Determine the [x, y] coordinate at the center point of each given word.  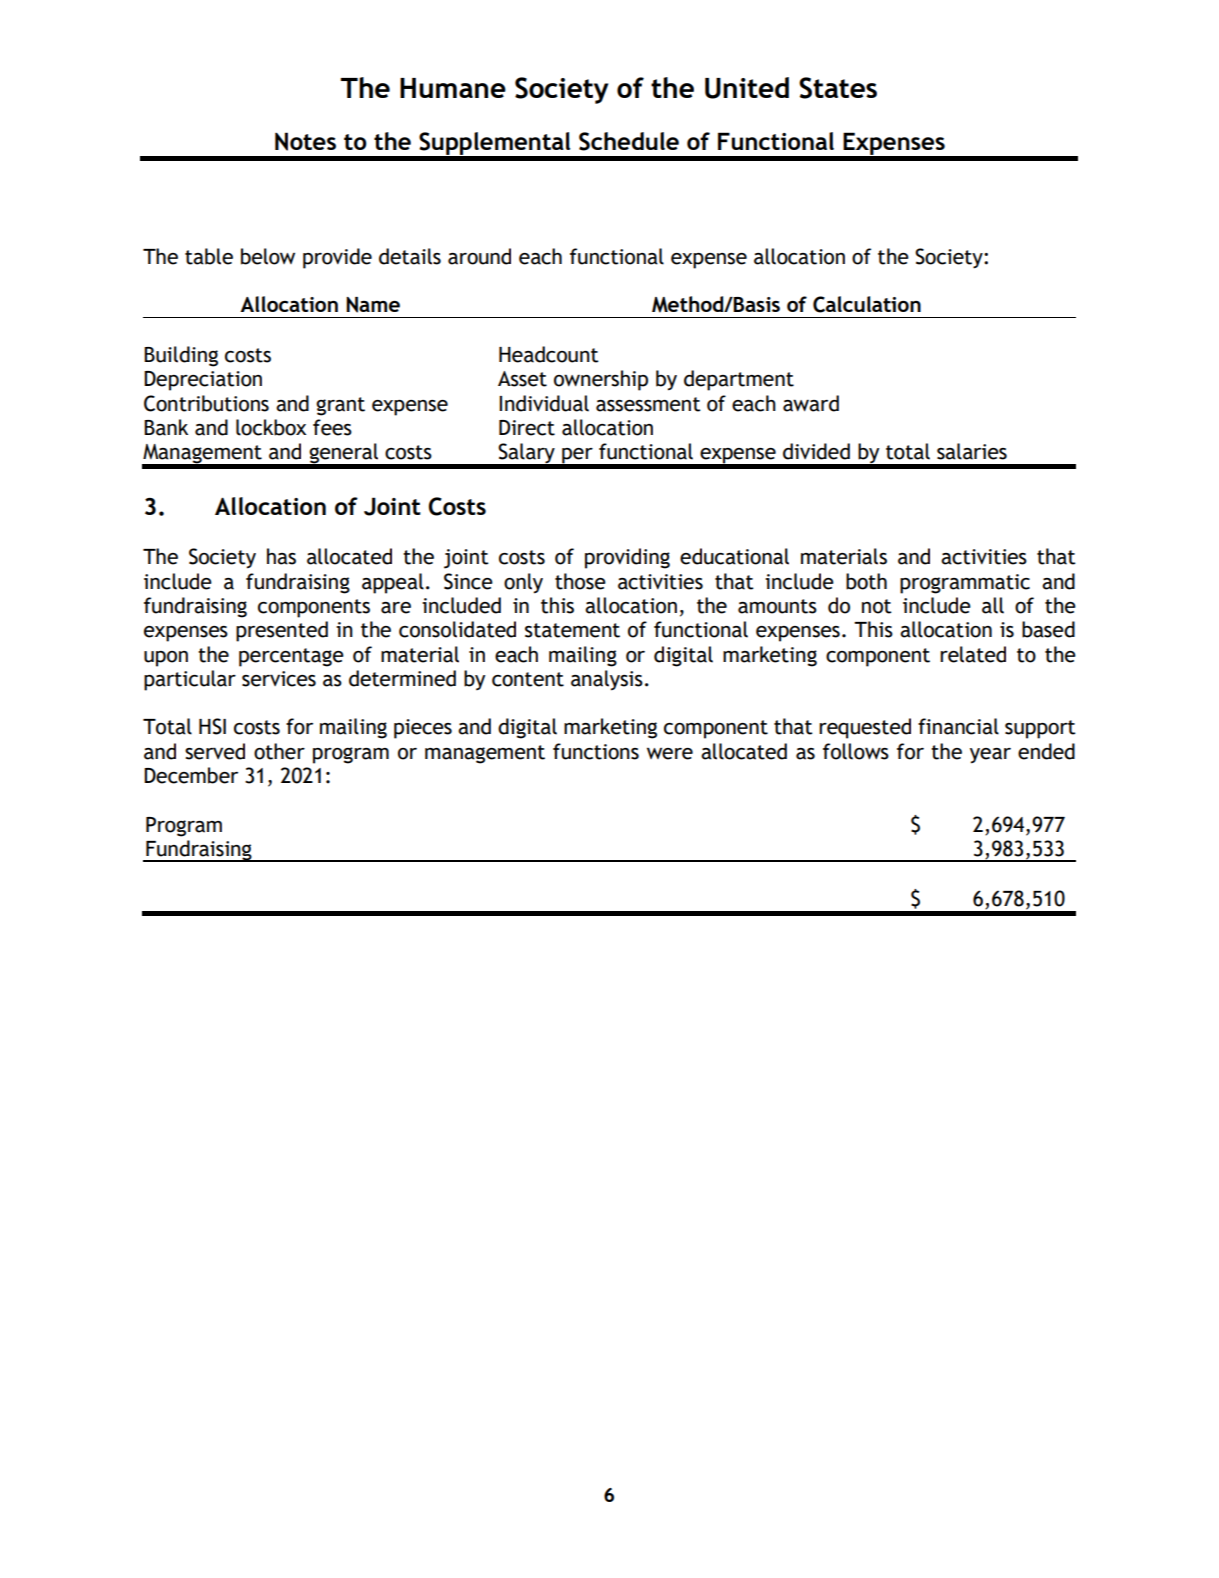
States [838, 88]
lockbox [271, 427]
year [990, 756]
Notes [305, 141]
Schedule [629, 141]
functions [596, 751]
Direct [527, 428]
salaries [972, 451]
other [279, 751]
